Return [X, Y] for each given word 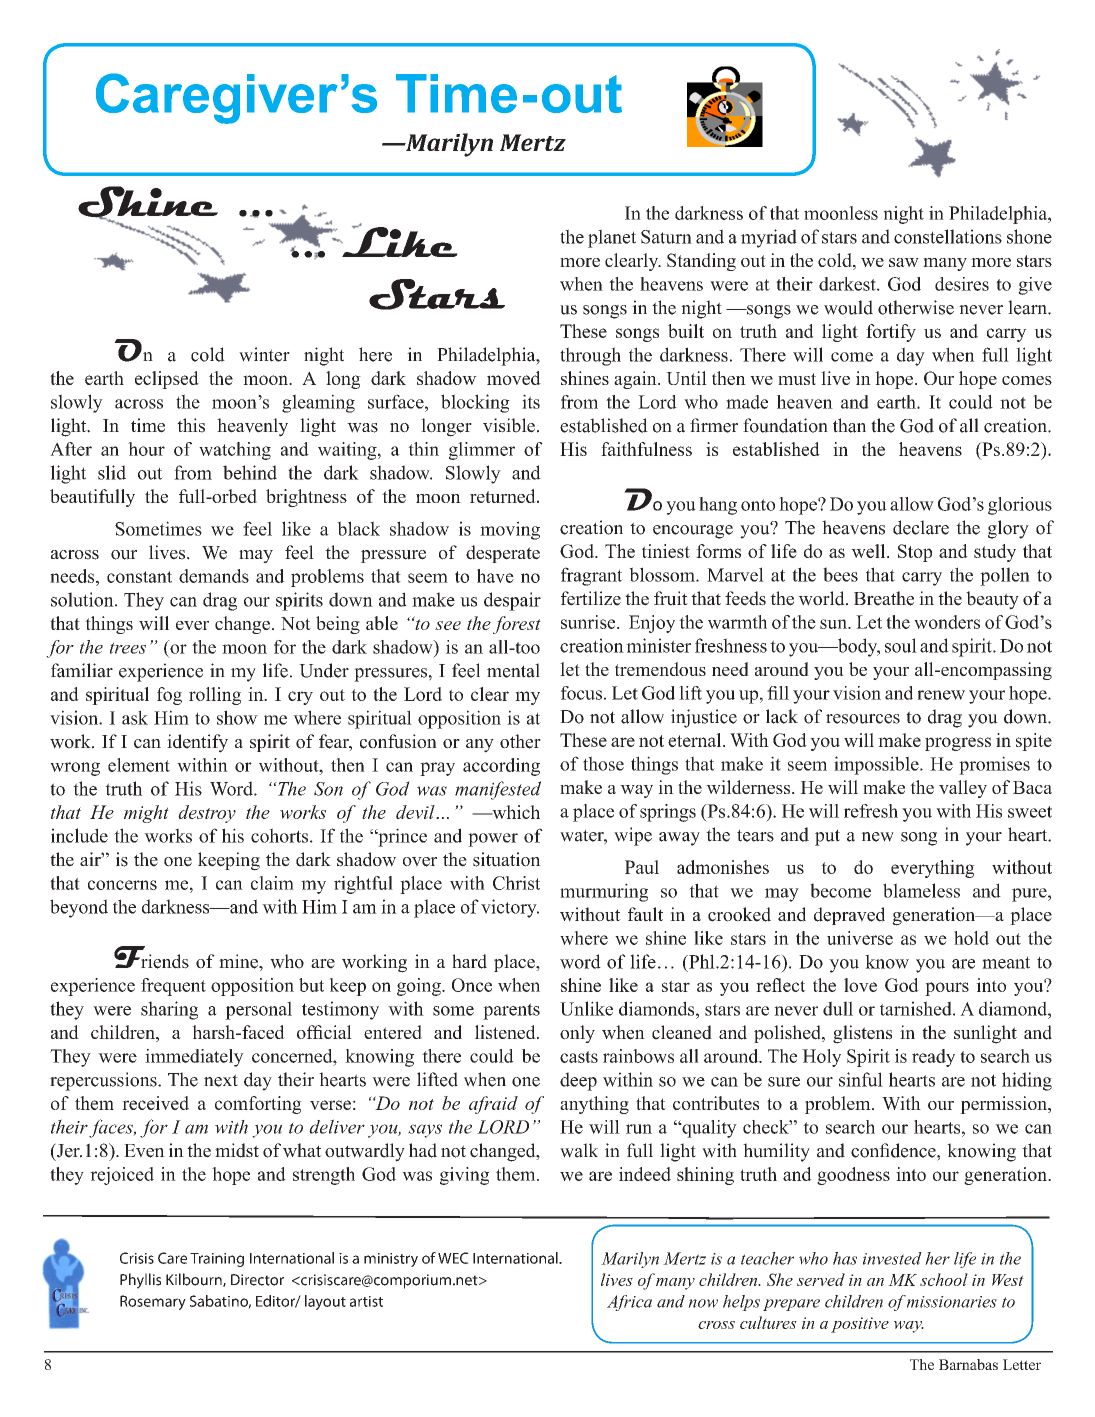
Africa [629, 1303]
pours [947, 989]
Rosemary [153, 1302]
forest [517, 625]
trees [128, 648]
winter [264, 354]
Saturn [666, 237]
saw [904, 262]
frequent [173, 987]
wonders [947, 622]
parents [511, 1011]
